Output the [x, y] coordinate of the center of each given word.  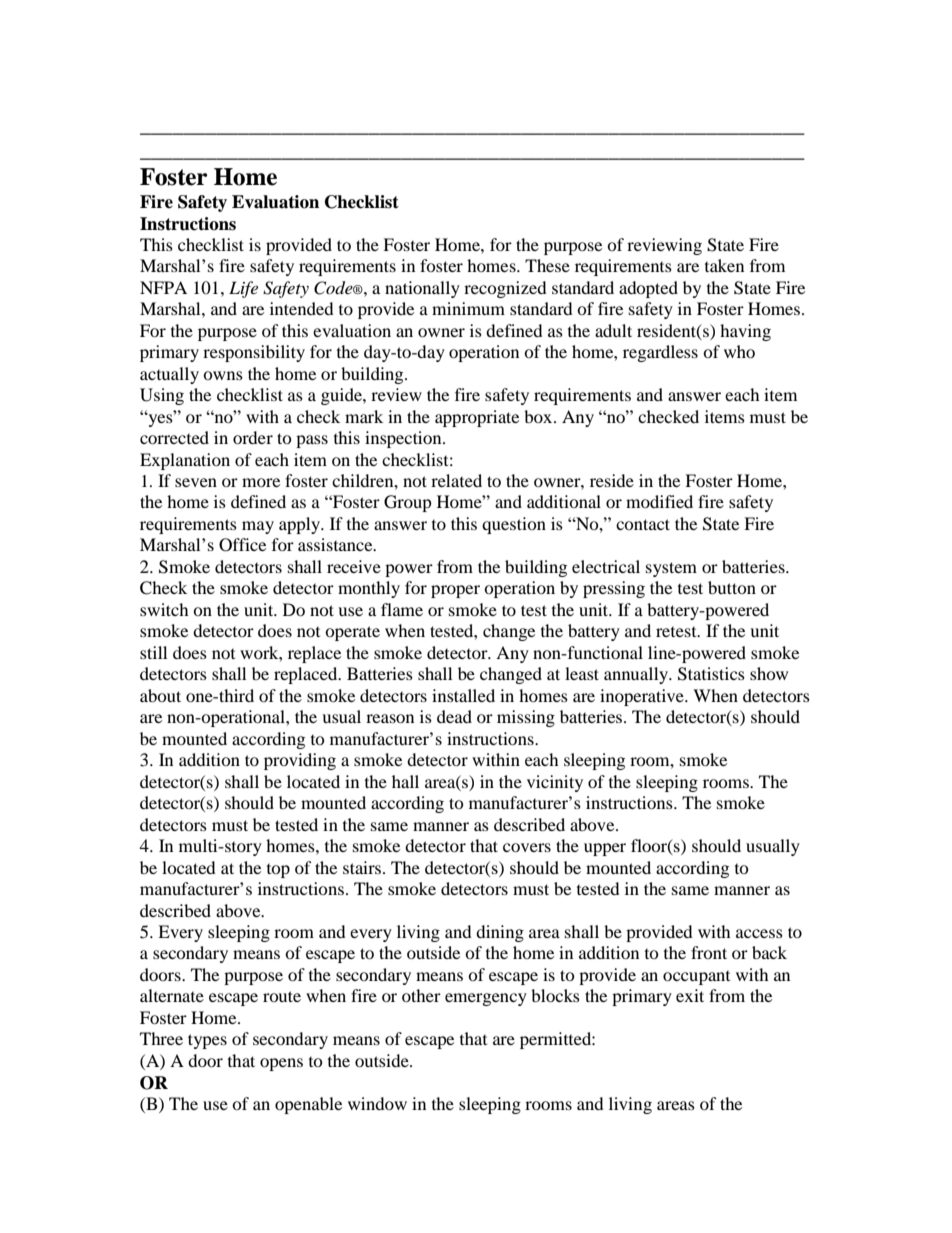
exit [690, 995]
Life [243, 289]
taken [724, 265]
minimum [468, 308]
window [377, 1103]
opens [281, 1064]
